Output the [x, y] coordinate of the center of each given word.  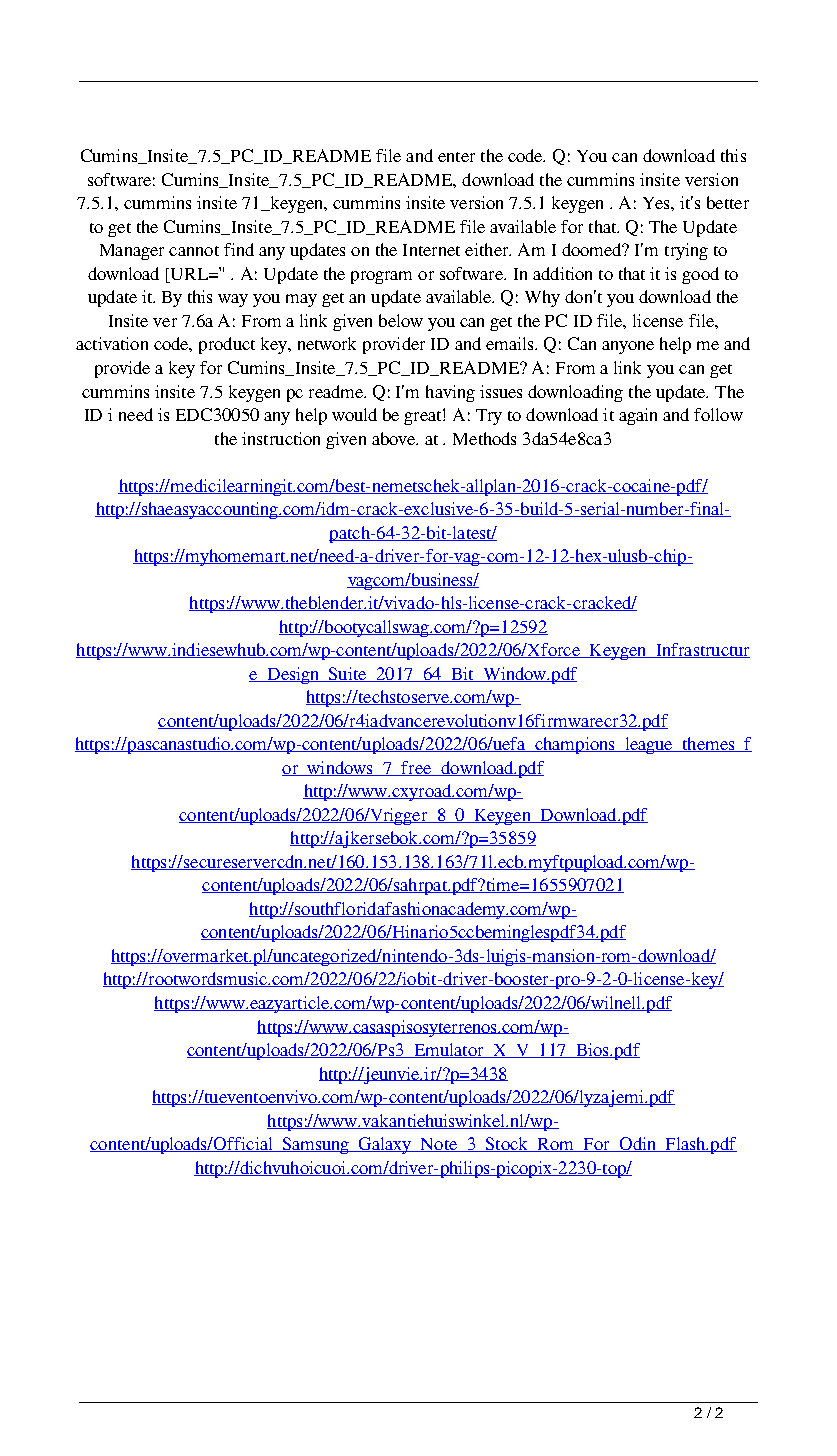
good [700, 275]
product [227, 345]
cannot [194, 251]
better [728, 202]
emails [511, 343]
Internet [431, 250]
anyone [628, 347]
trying [686, 251]
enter [456, 157]
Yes [657, 203]
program [381, 277]
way [233, 300]
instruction [281, 438]
